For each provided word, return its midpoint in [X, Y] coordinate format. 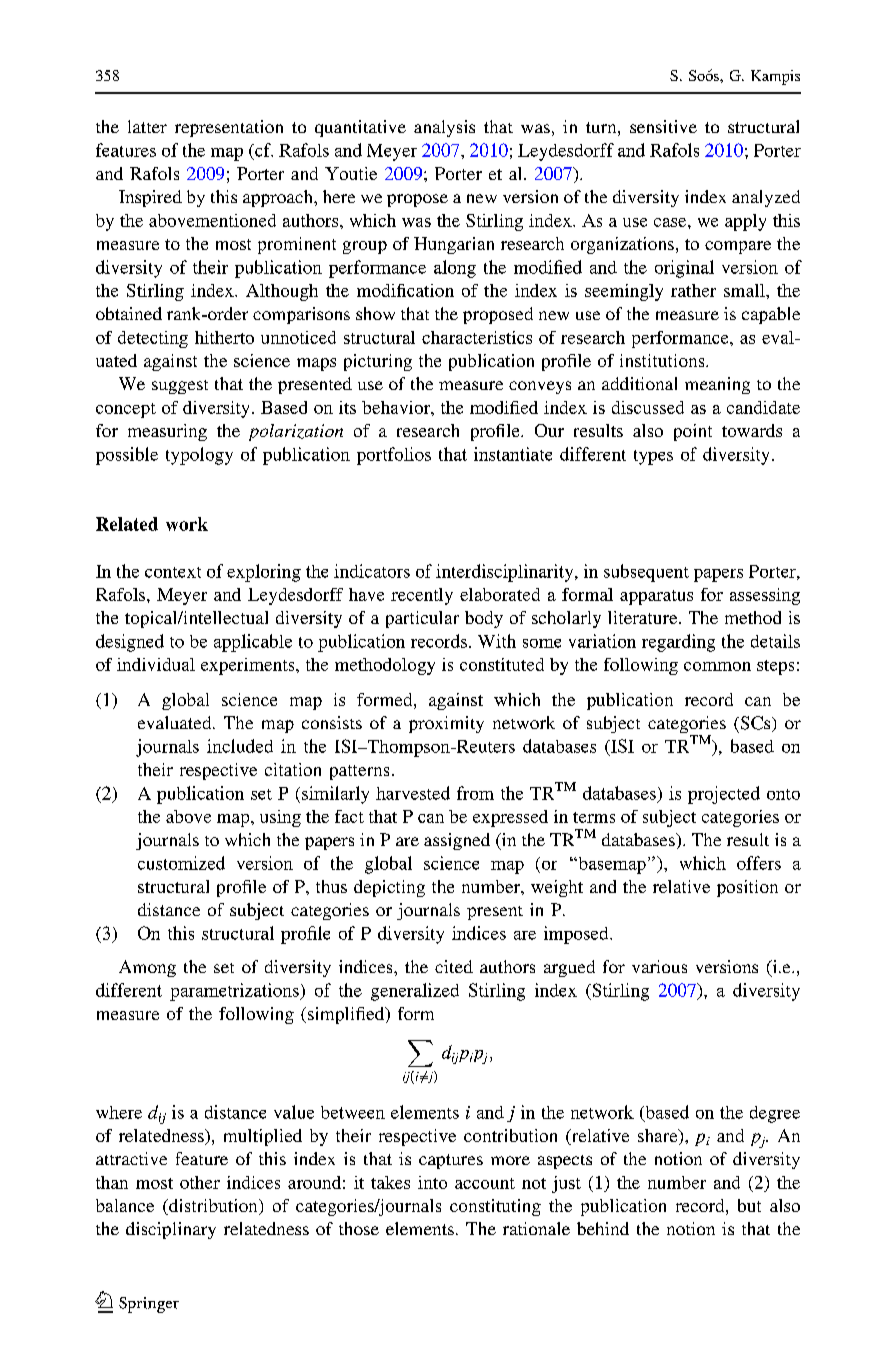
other [200, 1182]
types [653, 457]
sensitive [663, 126]
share [659, 1137]
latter [147, 126]
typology [199, 456]
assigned [457, 841]
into [432, 1182]
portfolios [394, 456]
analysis [444, 128]
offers [759, 863]
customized [181, 863]
